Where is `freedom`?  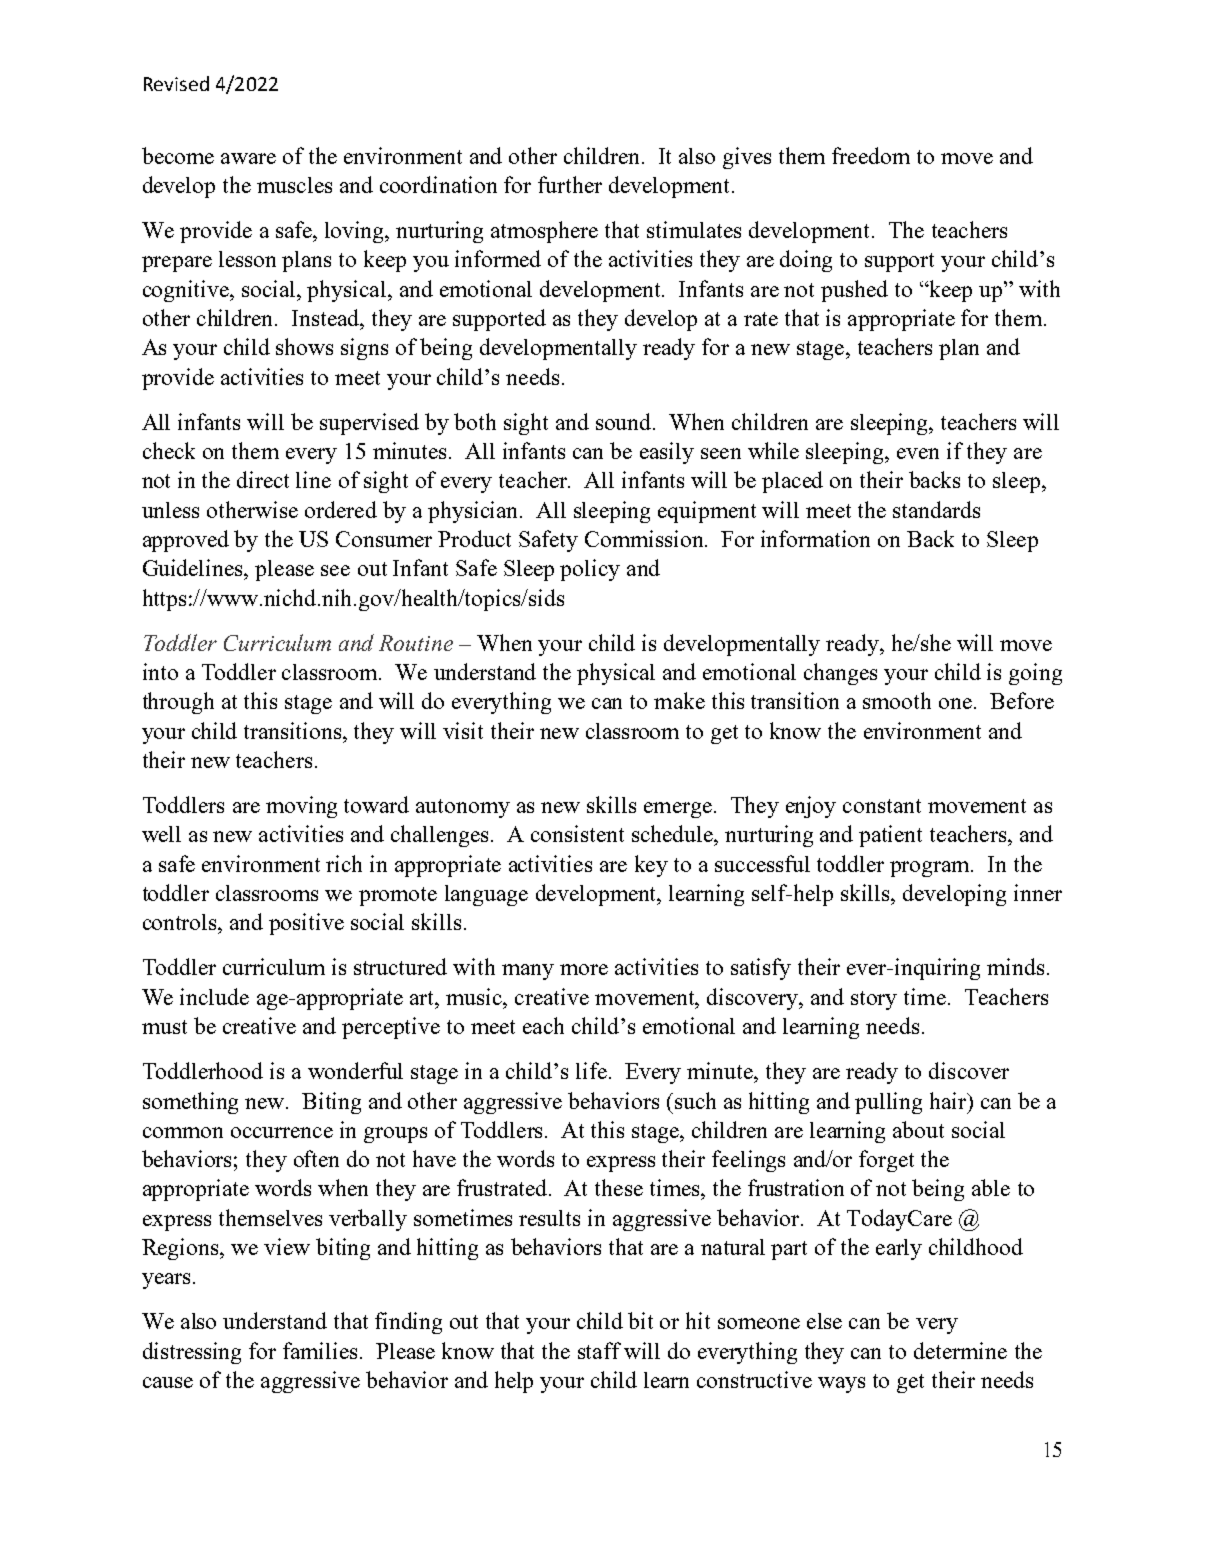 freedom is located at coordinates (871, 155).
